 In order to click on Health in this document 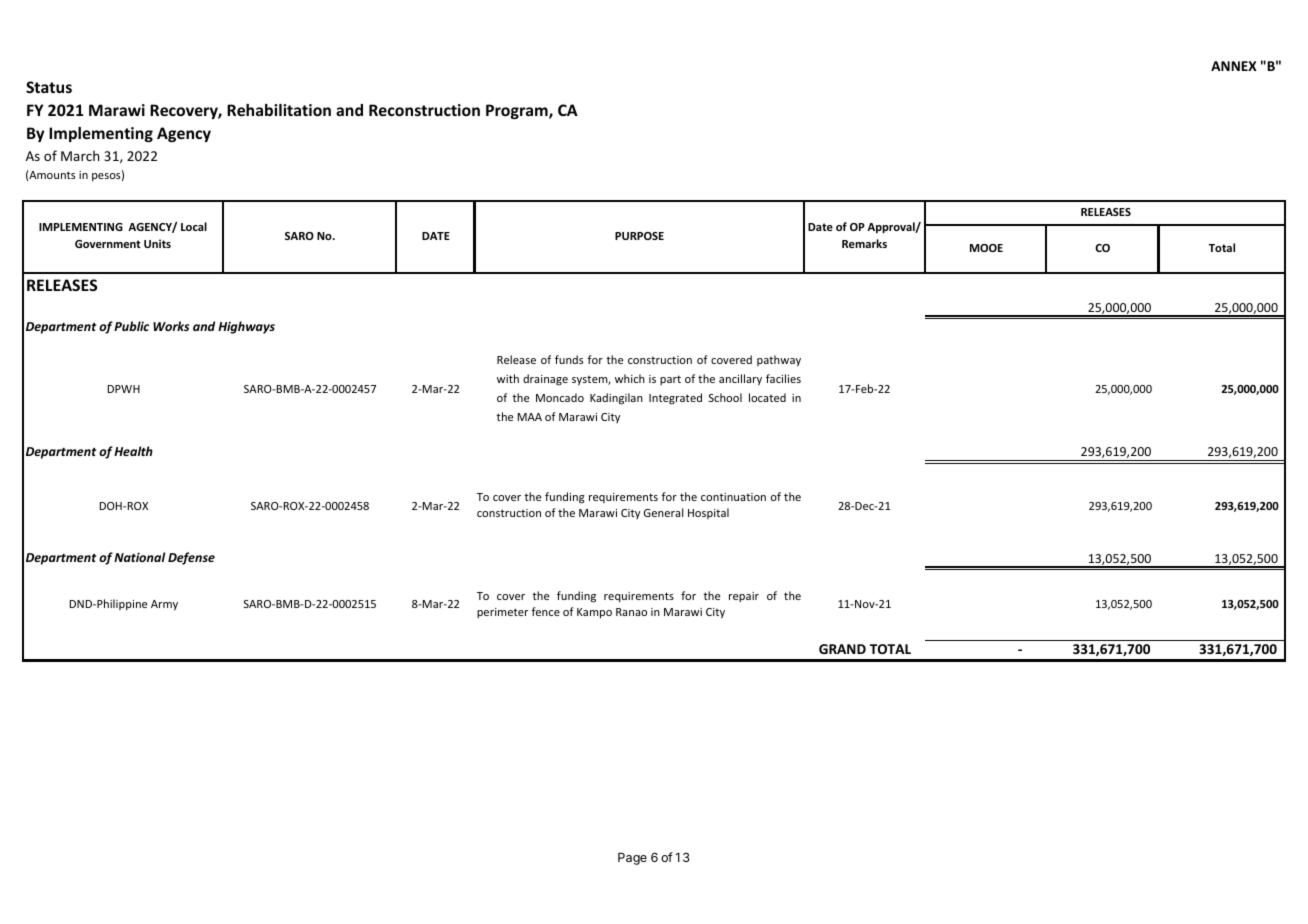, I will do `click(133, 451)`.
